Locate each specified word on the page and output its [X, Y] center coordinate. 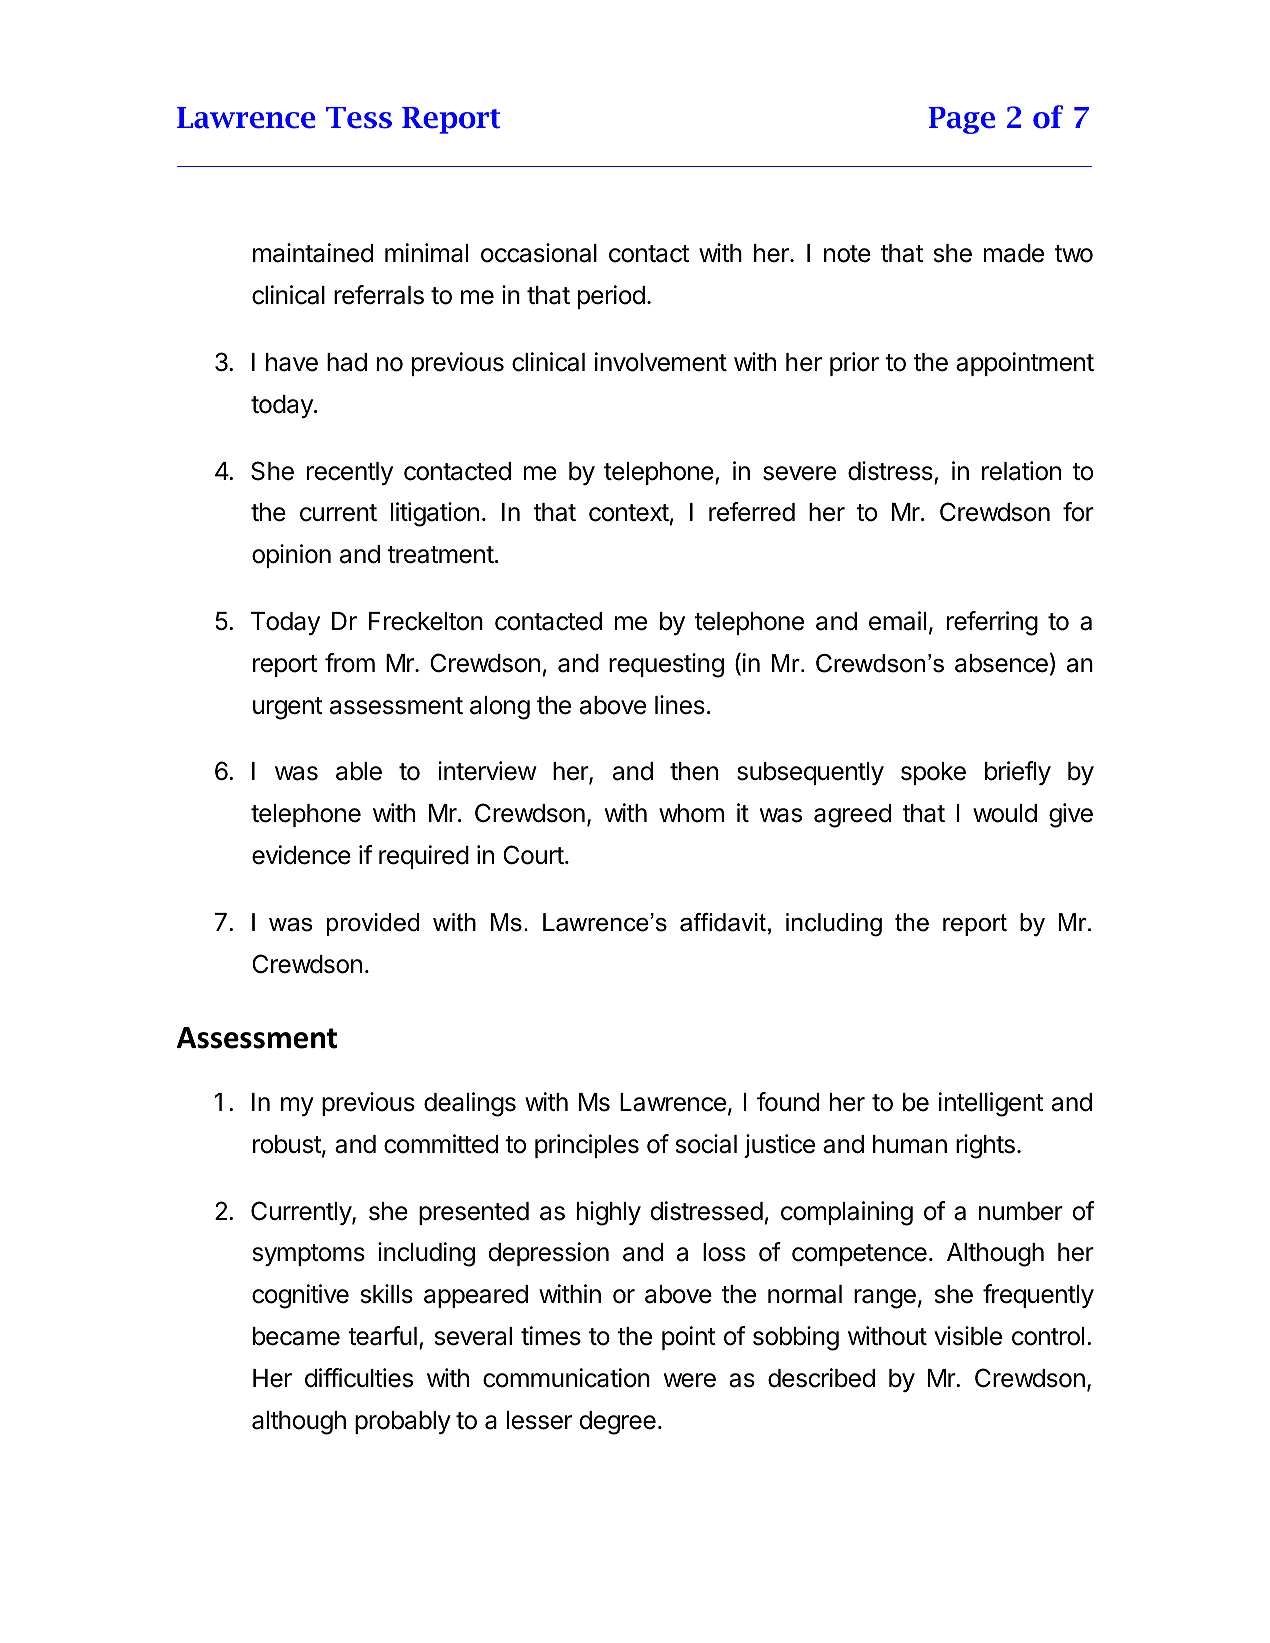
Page [962, 120]
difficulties [359, 1378]
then [694, 771]
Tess [359, 118]
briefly [1018, 773]
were [690, 1380]
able [359, 771]
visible [968, 1336]
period [611, 297]
